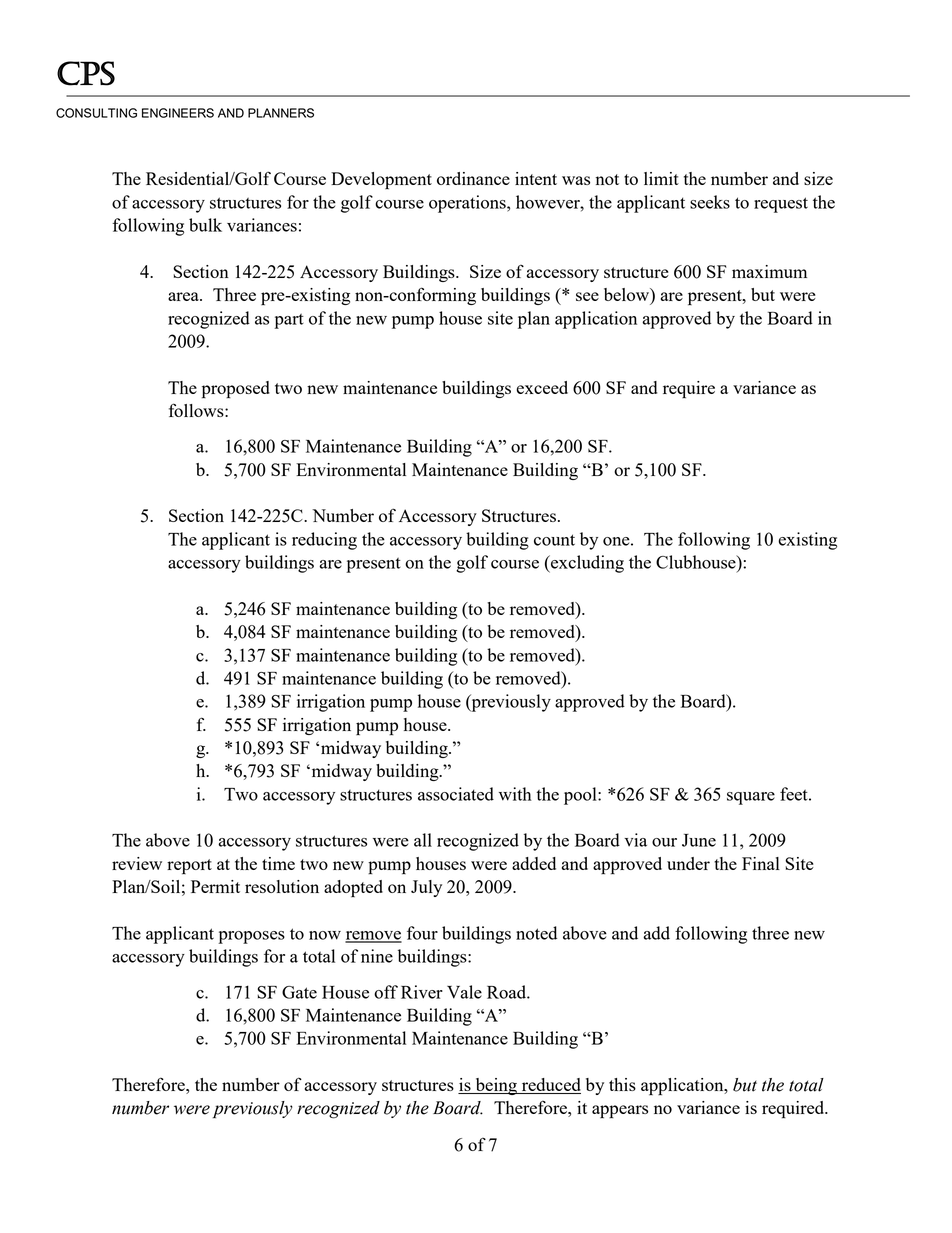  Describe the element at coordinates (554, 540) in the page. I see `count` at that location.
